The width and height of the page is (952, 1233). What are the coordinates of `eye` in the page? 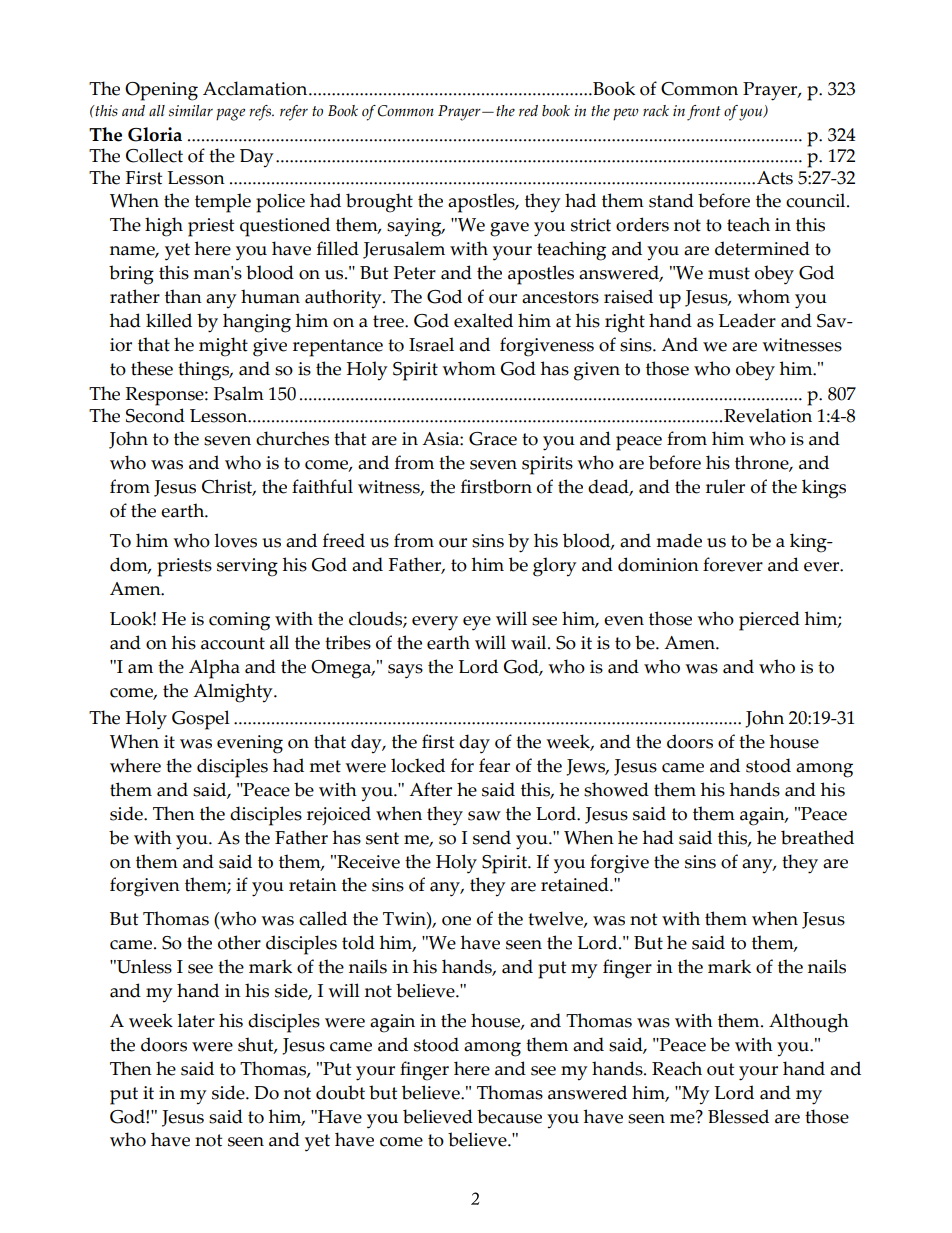 It's located at (477, 623).
